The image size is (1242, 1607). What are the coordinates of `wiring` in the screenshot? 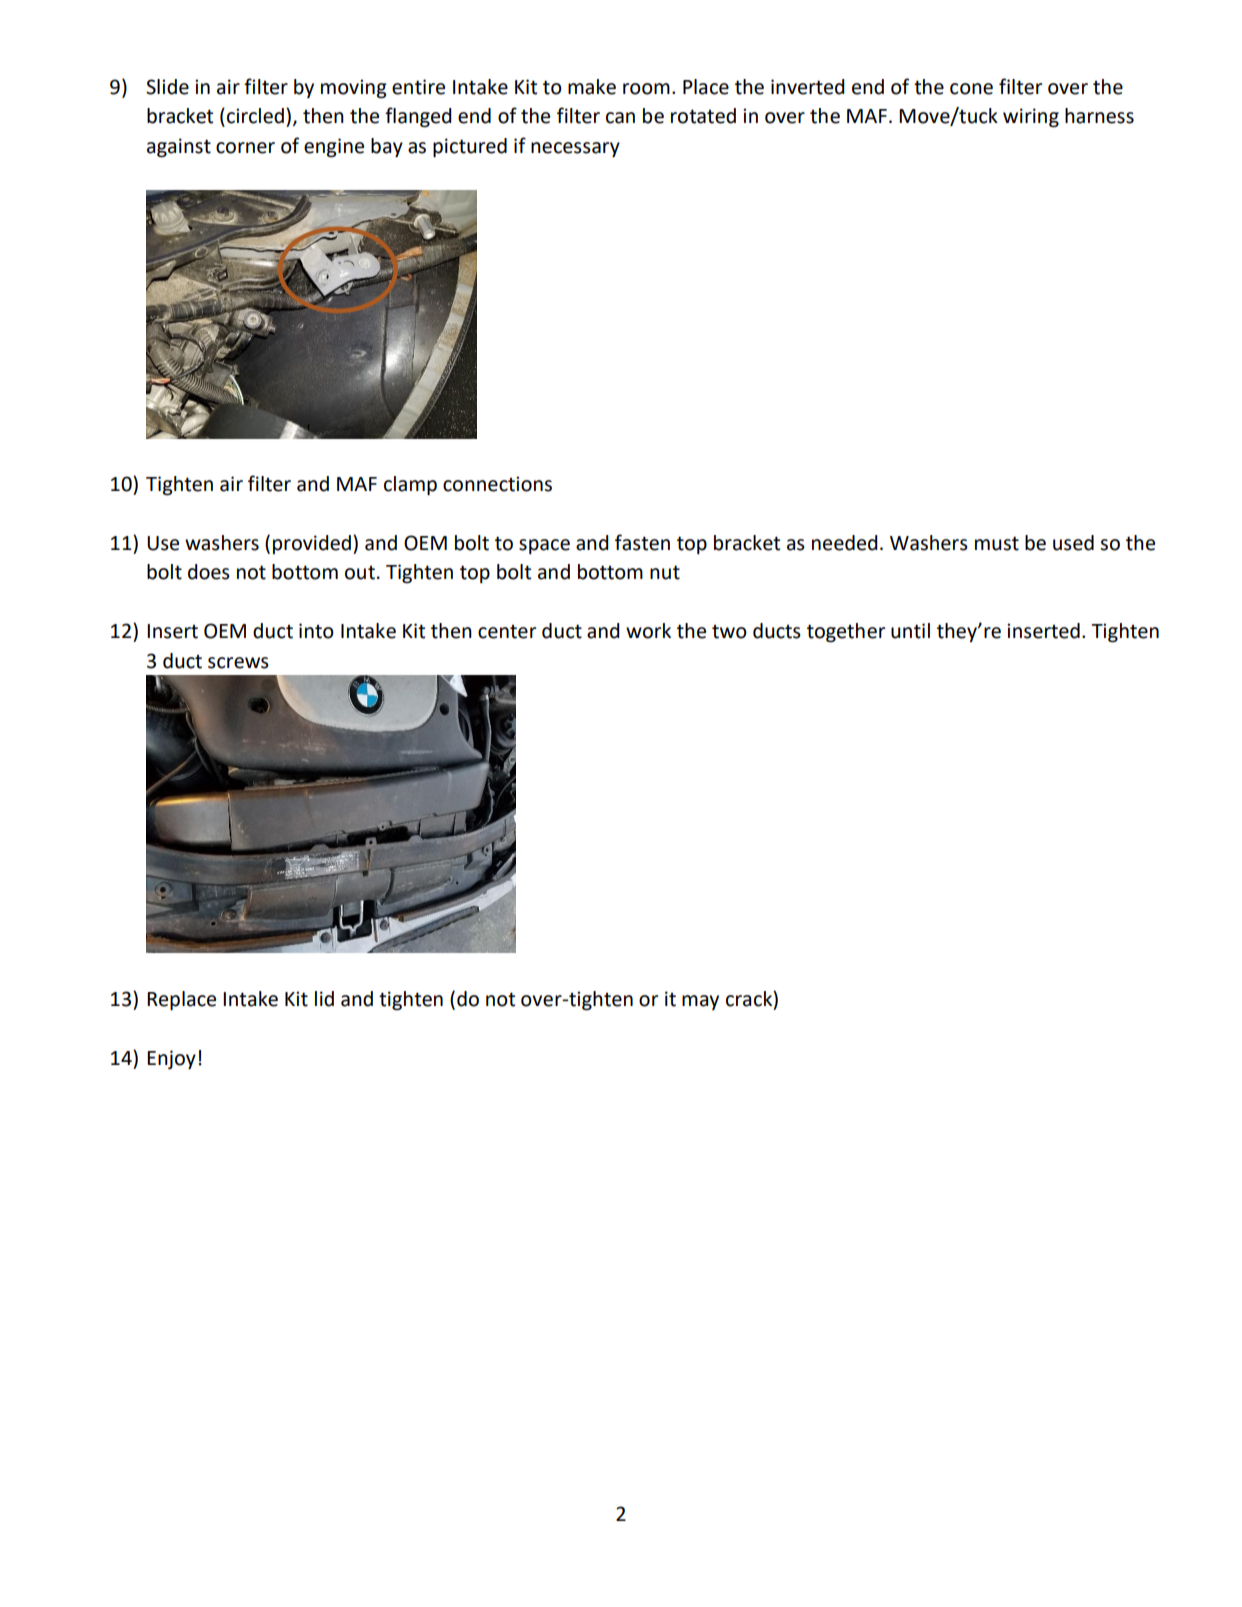 It's located at (1031, 118).
